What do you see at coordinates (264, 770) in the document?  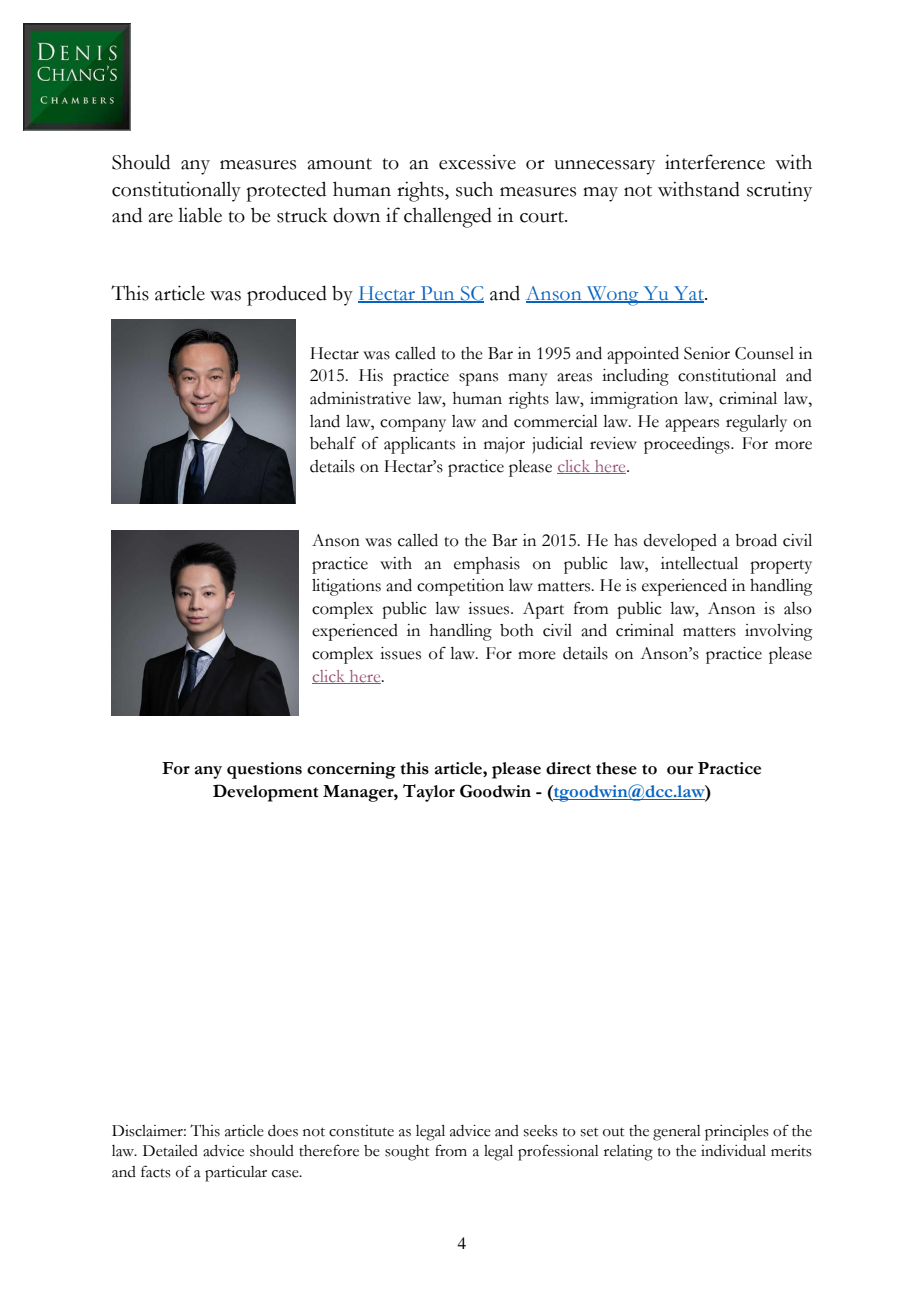 I see `questions` at bounding box center [264, 770].
